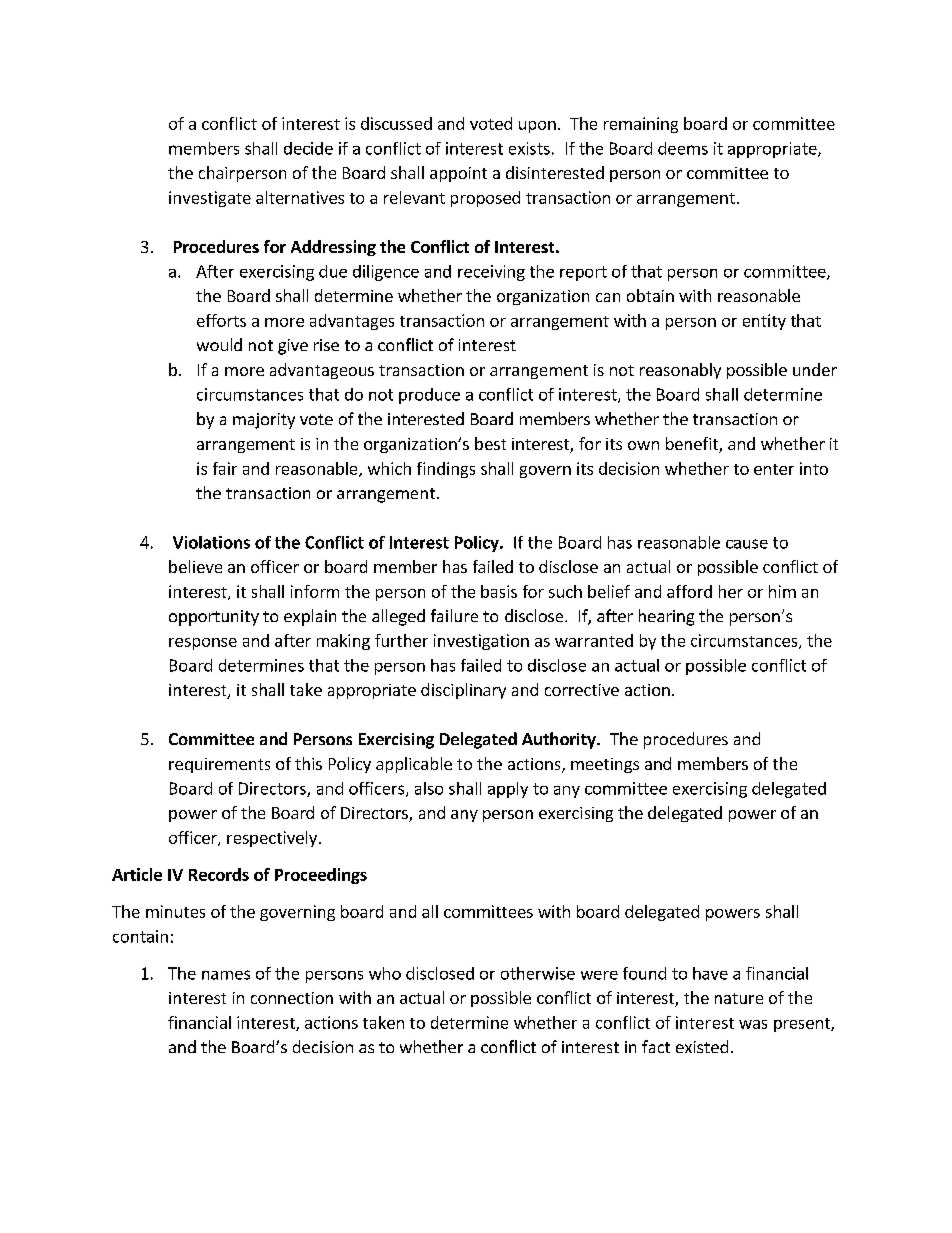  Describe the element at coordinates (429, 396) in the image. I see `produce` at that location.
